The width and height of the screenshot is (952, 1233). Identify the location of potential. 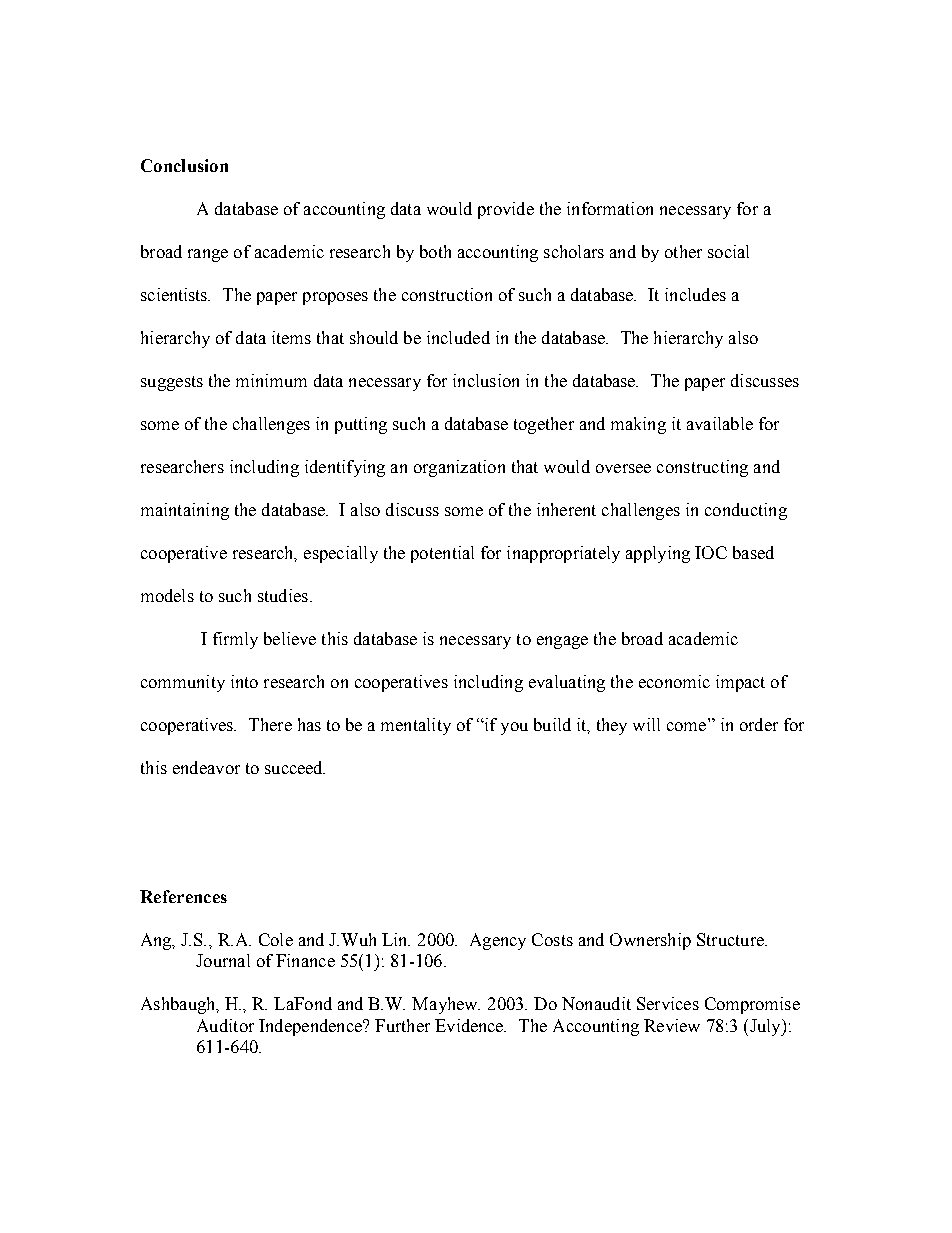
(442, 554).
